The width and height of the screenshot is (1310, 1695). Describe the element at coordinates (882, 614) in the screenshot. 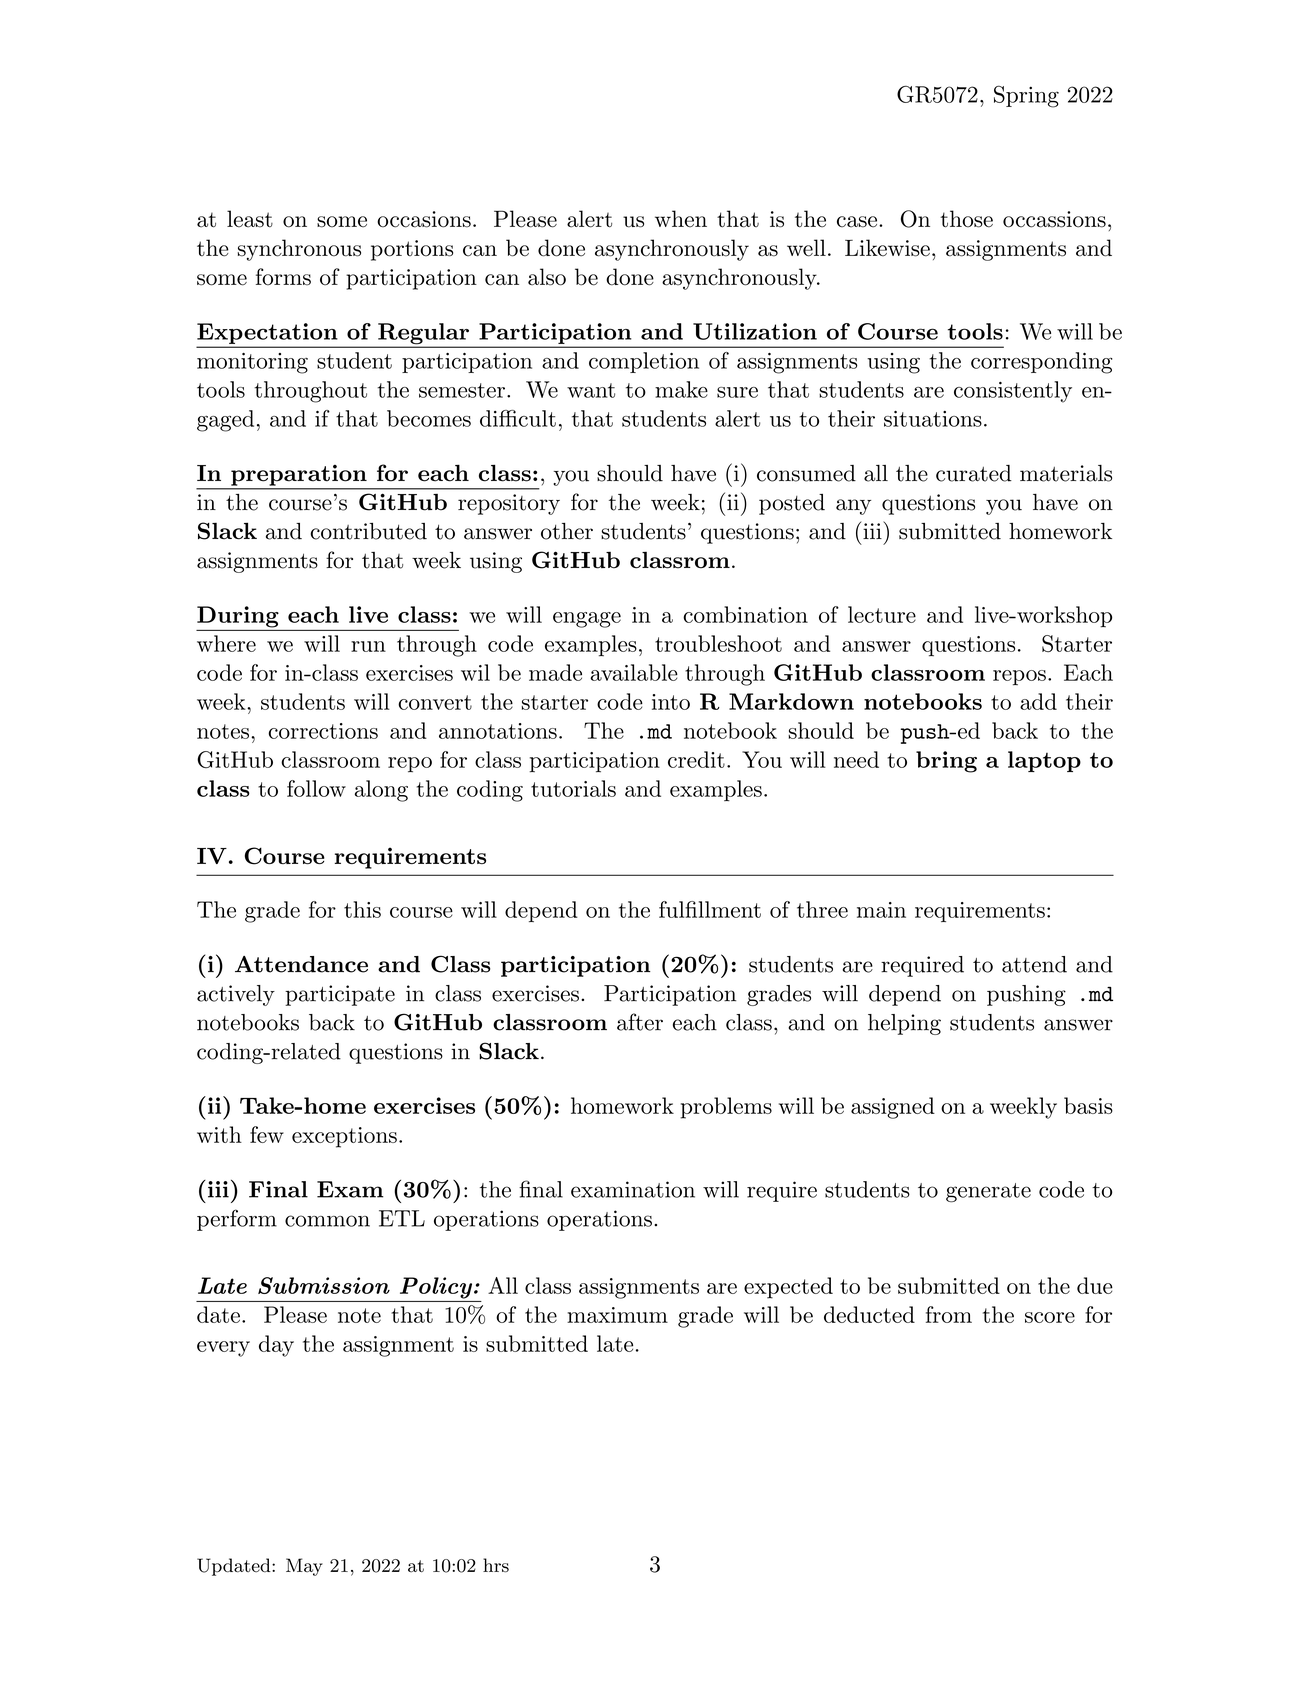

I see `lecture` at that location.
